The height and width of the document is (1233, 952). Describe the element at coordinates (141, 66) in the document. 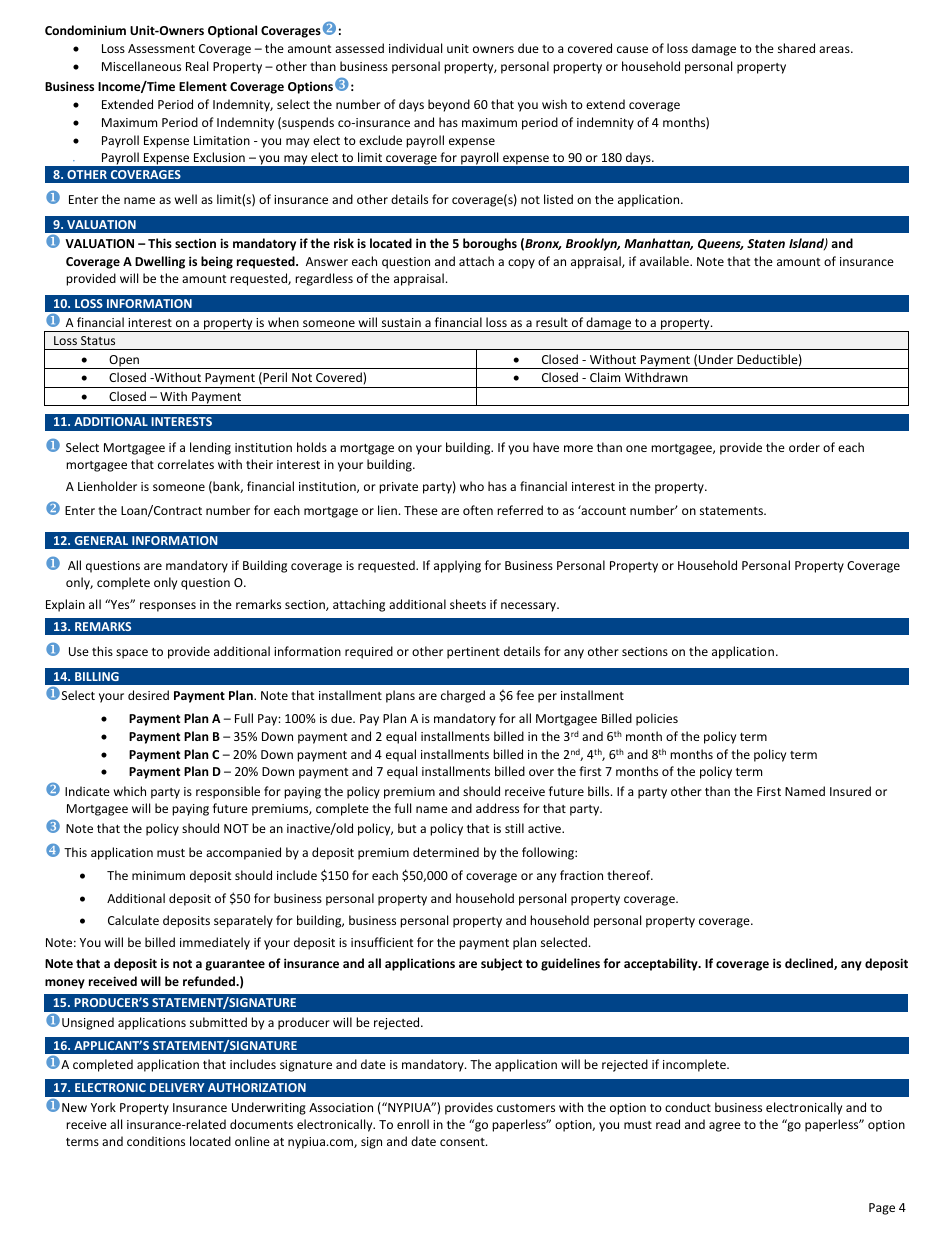

I see `Miscellaneous` at that location.
